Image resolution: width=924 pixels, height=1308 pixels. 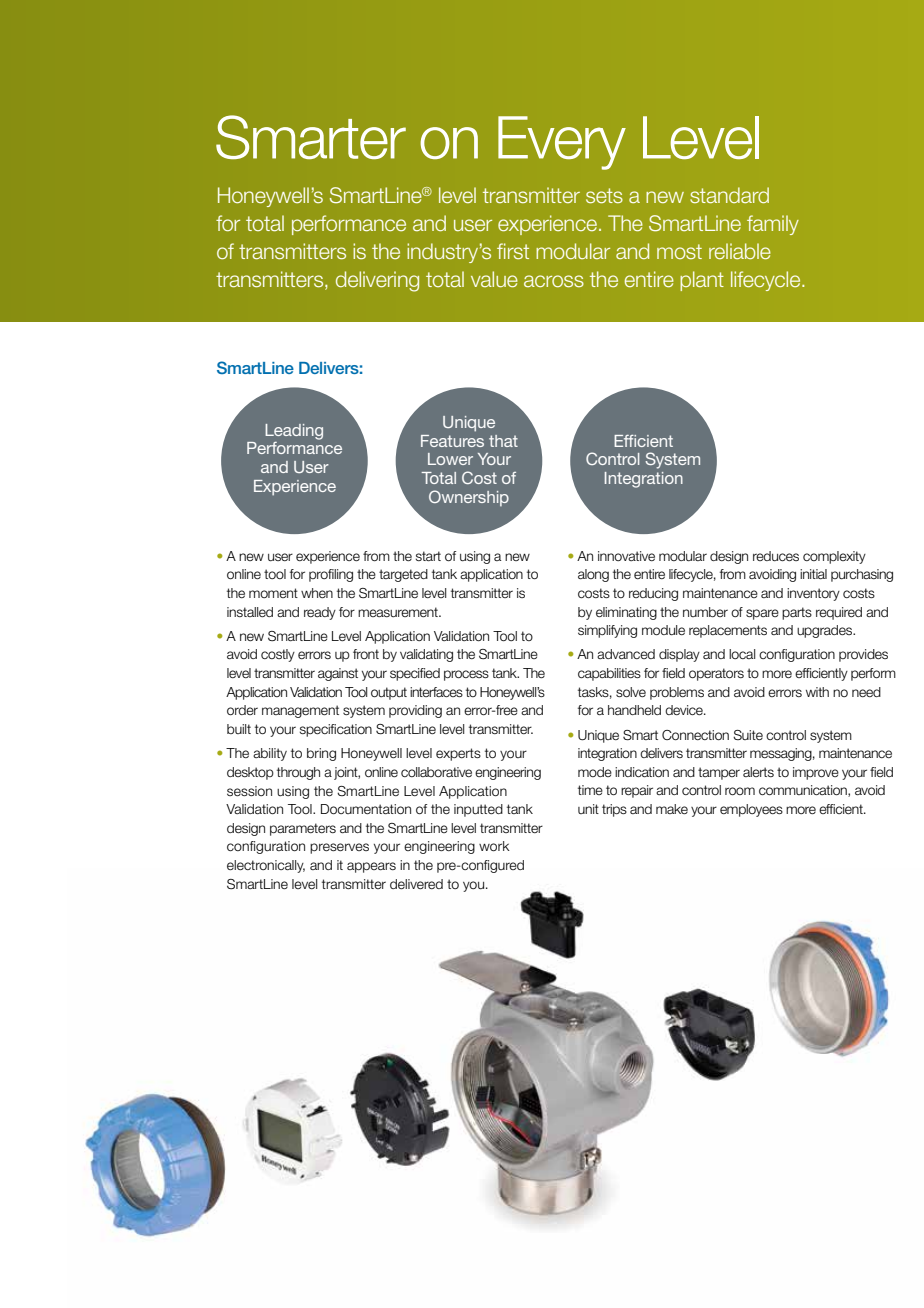 I want to click on preserves, so click(x=339, y=848).
